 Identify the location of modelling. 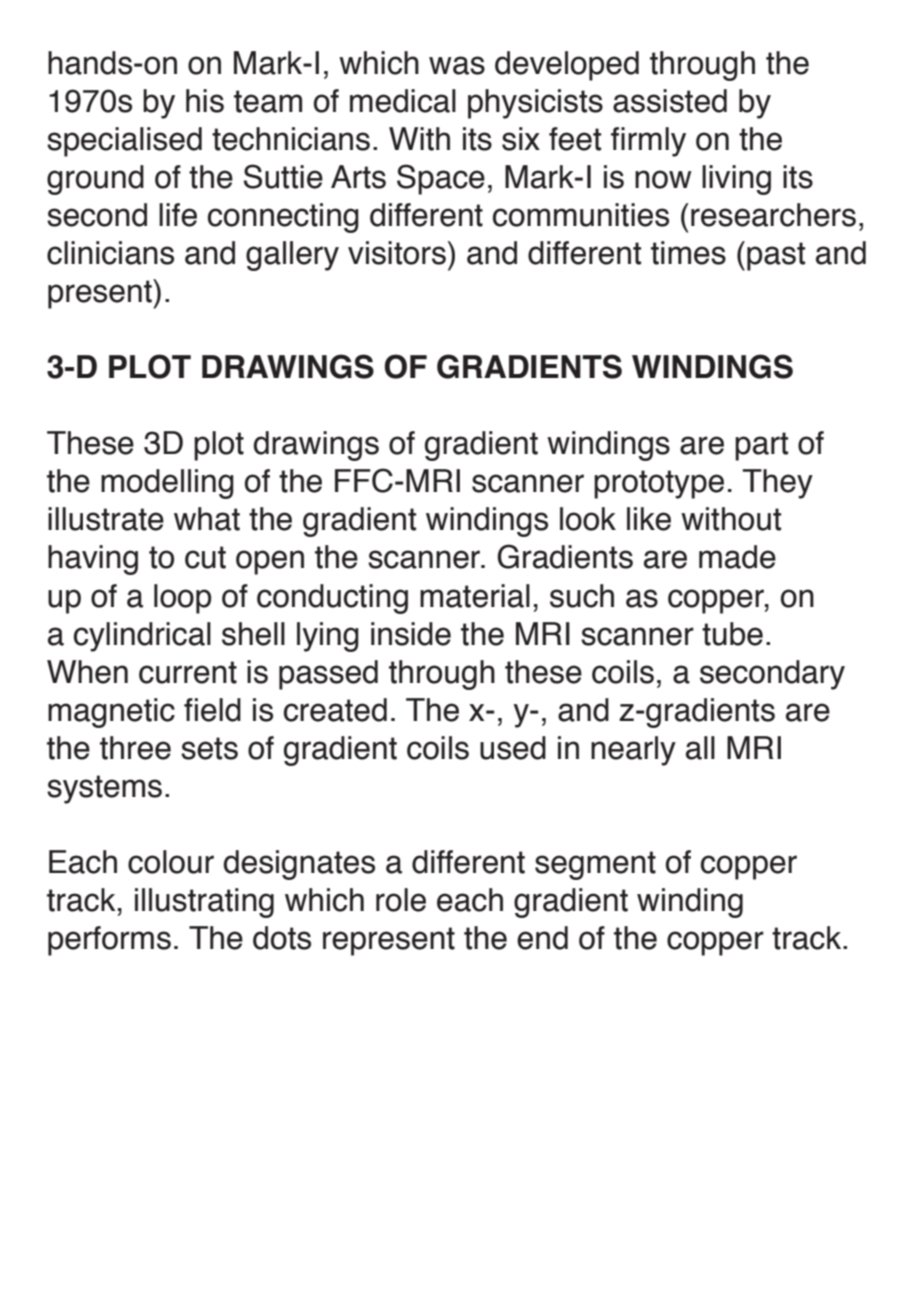
(167, 484).
